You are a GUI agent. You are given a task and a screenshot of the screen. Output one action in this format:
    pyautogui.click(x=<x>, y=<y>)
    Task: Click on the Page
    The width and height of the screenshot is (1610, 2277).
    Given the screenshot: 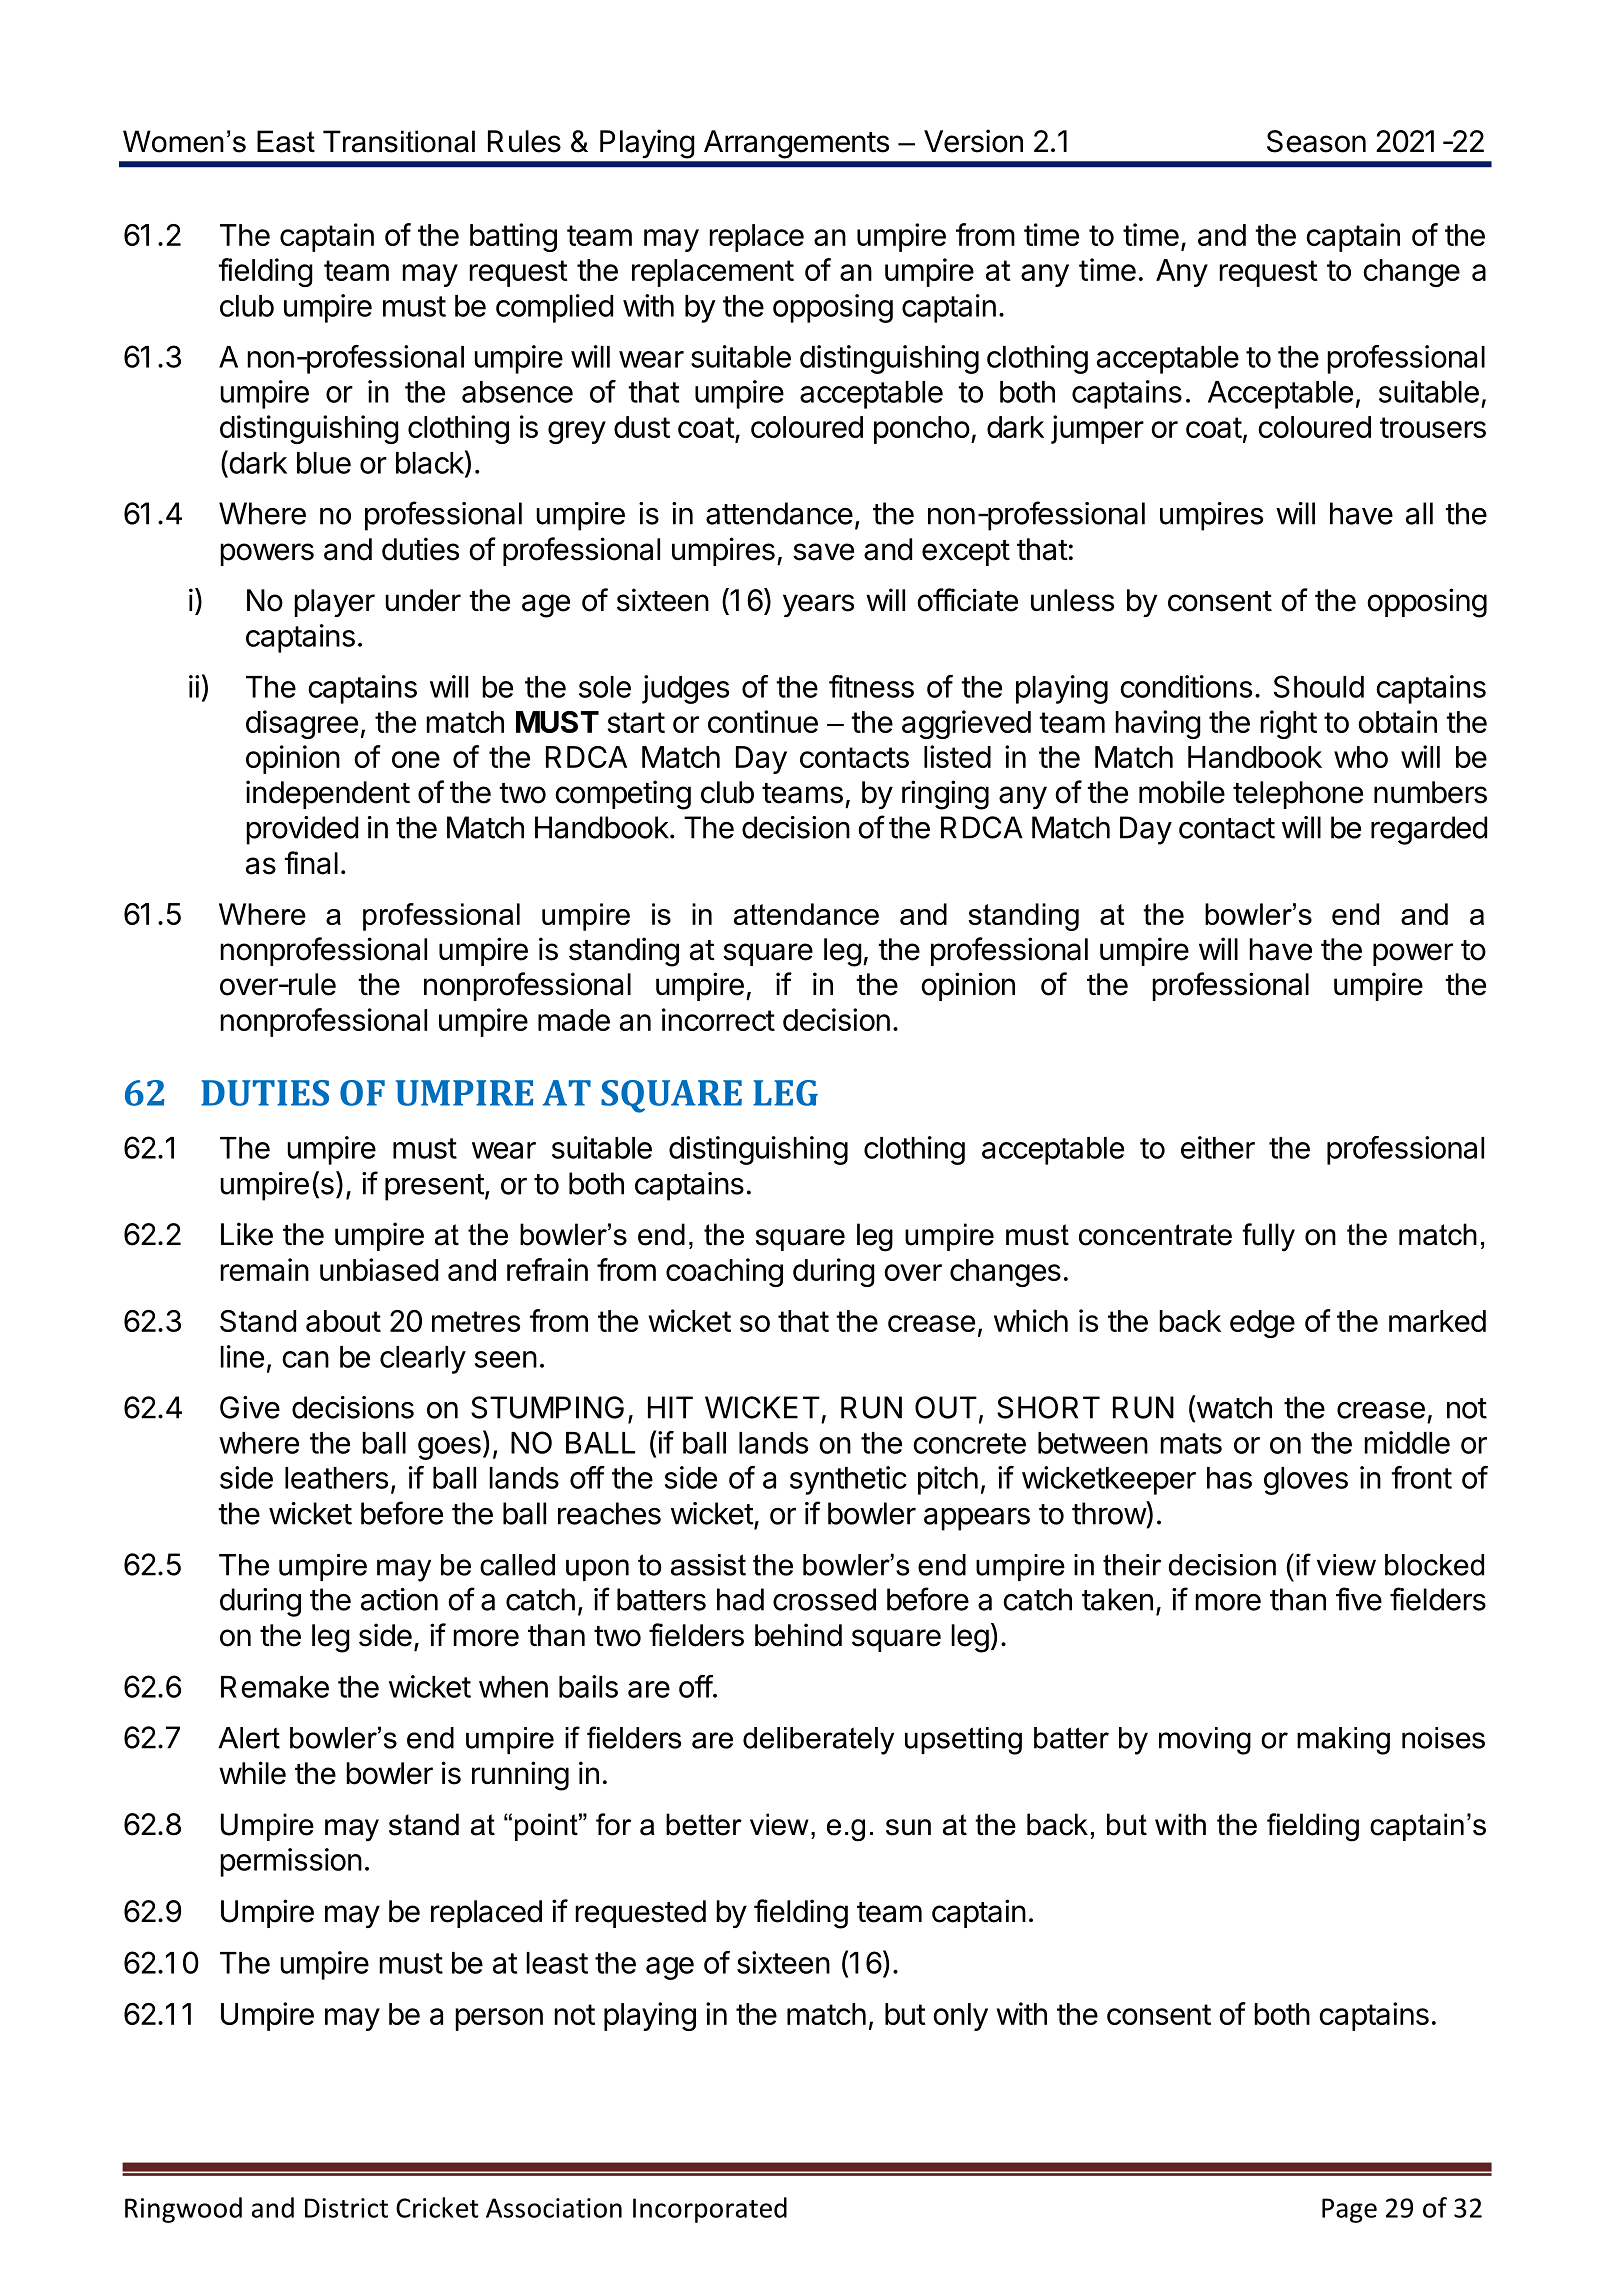 What is the action you would take?
    pyautogui.click(x=1349, y=2210)
